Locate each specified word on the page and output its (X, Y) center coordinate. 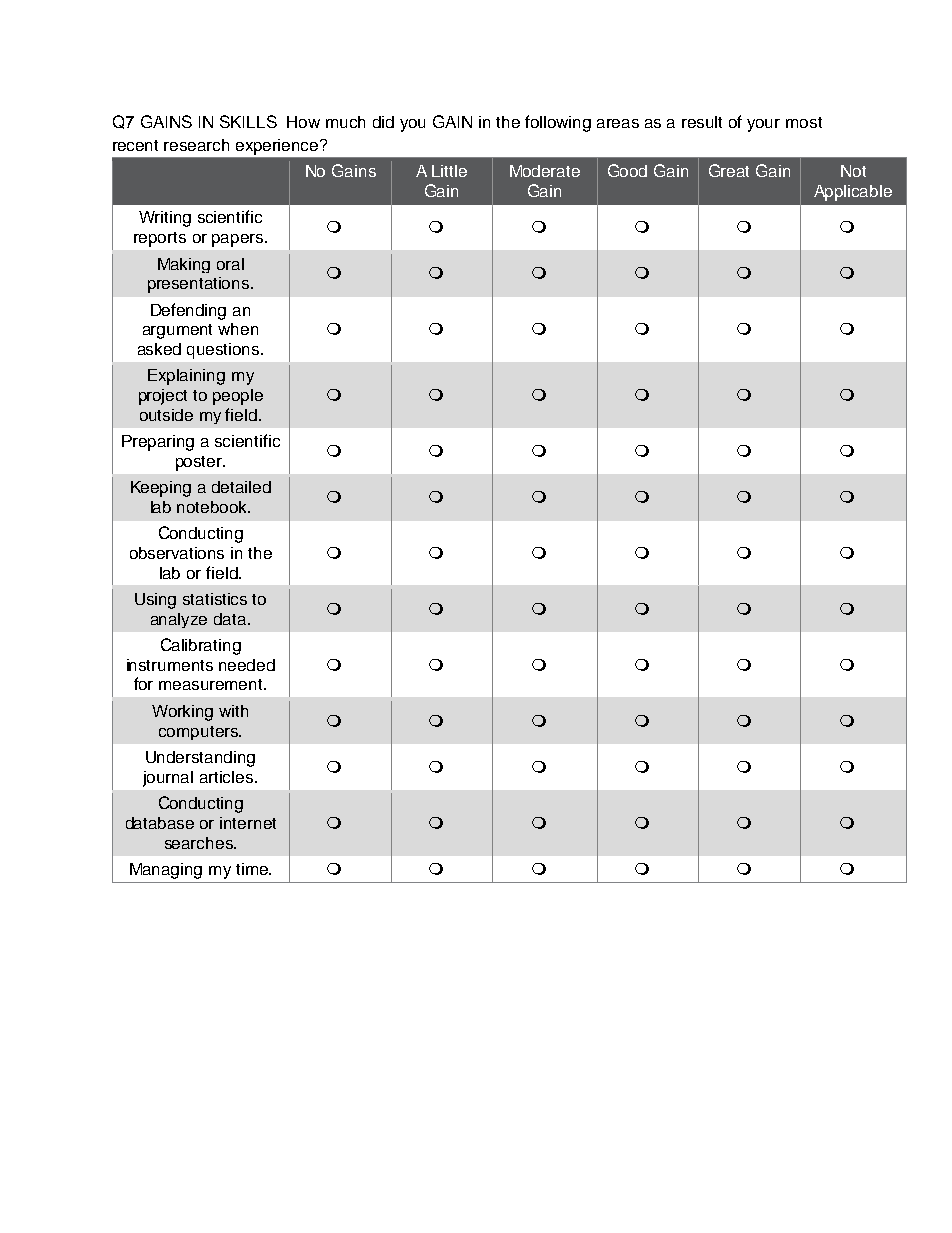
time (253, 869)
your (763, 125)
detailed (241, 487)
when (238, 329)
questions (224, 351)
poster (200, 463)
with (233, 711)
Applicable (853, 193)
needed (247, 665)
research (196, 145)
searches (200, 843)
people (238, 397)
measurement (212, 684)
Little (449, 171)
